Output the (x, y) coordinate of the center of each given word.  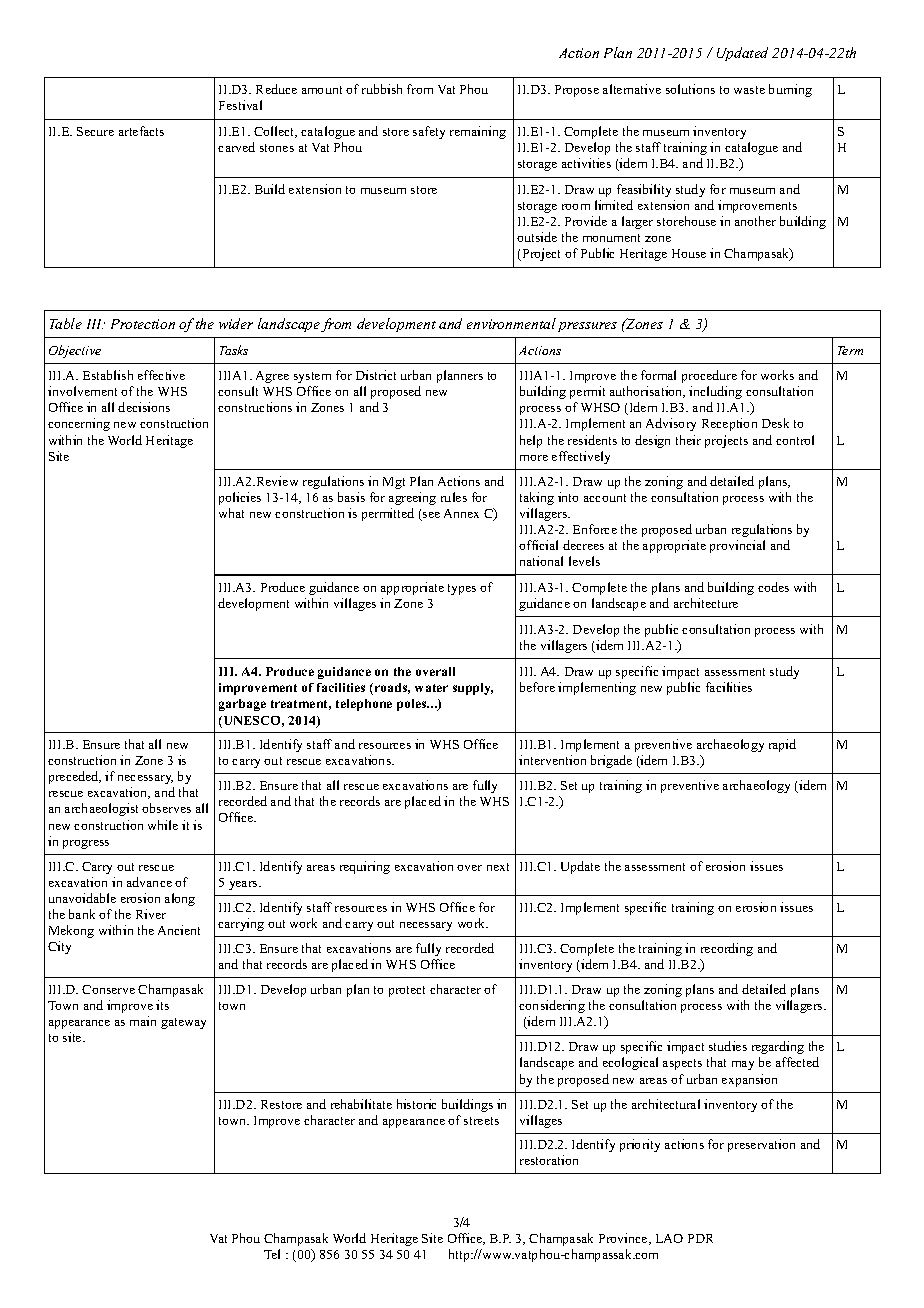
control (795, 440)
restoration (549, 1160)
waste (749, 90)
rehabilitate (361, 1104)
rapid (782, 745)
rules (454, 497)
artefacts (141, 131)
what (231, 513)
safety (429, 132)
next (498, 867)
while (163, 825)
